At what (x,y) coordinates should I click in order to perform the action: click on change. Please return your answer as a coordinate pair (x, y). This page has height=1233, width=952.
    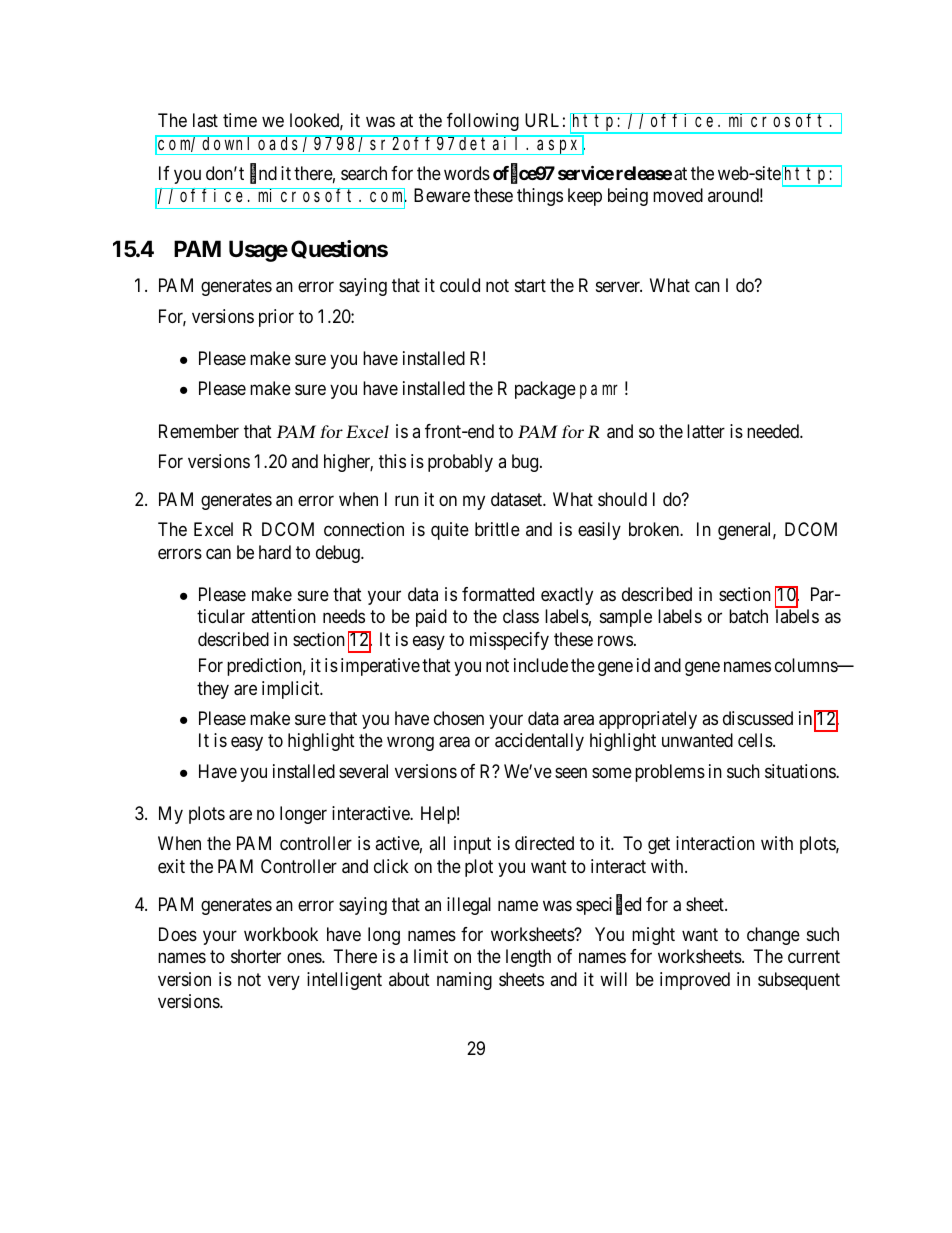
    Looking at the image, I should click on (773, 936).
